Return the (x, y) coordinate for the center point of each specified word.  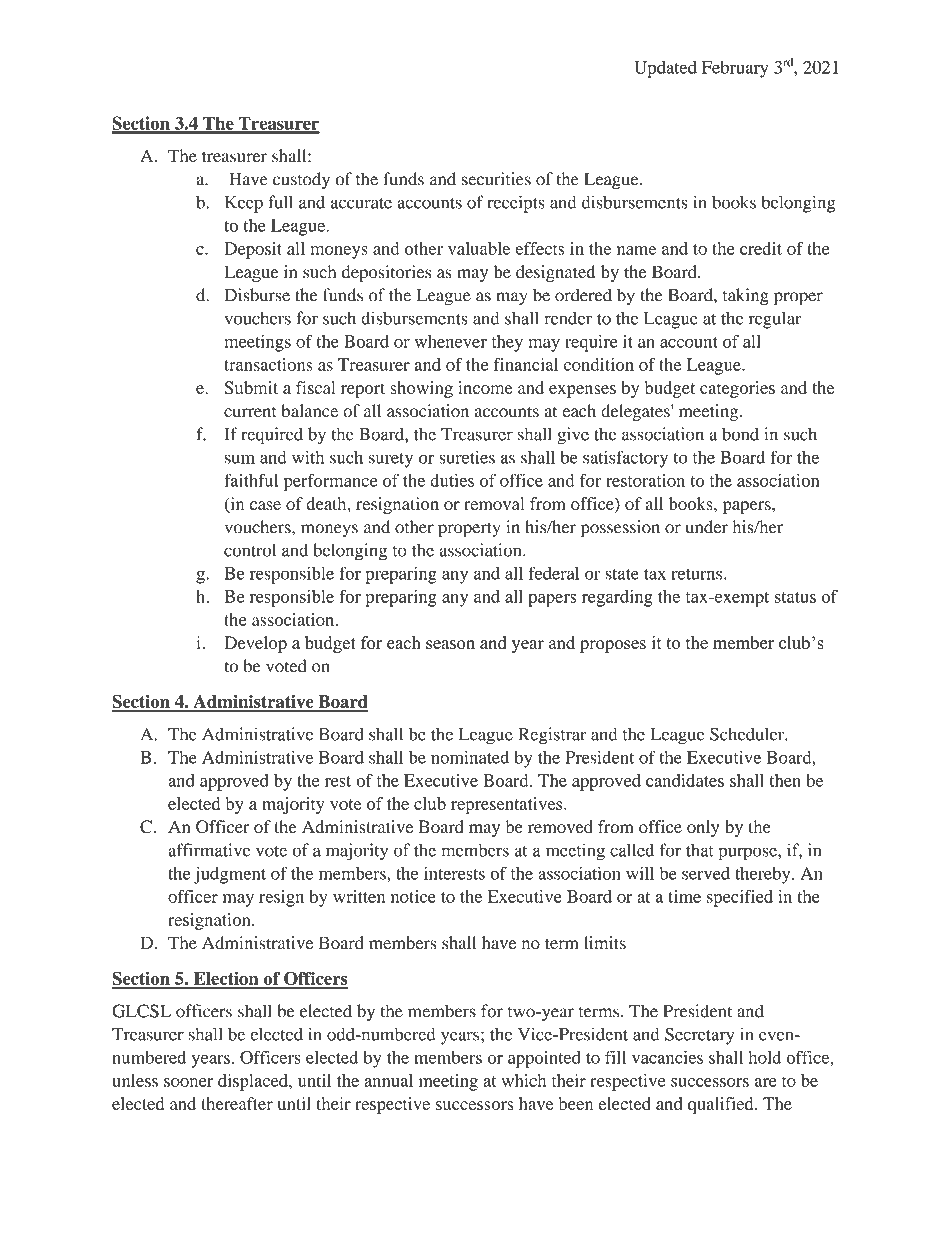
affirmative (209, 850)
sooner (188, 1082)
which (523, 1080)
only (703, 828)
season (450, 645)
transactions (268, 364)
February (735, 69)
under (707, 527)
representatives (508, 805)
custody (301, 181)
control (250, 550)
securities (496, 179)
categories (737, 389)
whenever (451, 341)
